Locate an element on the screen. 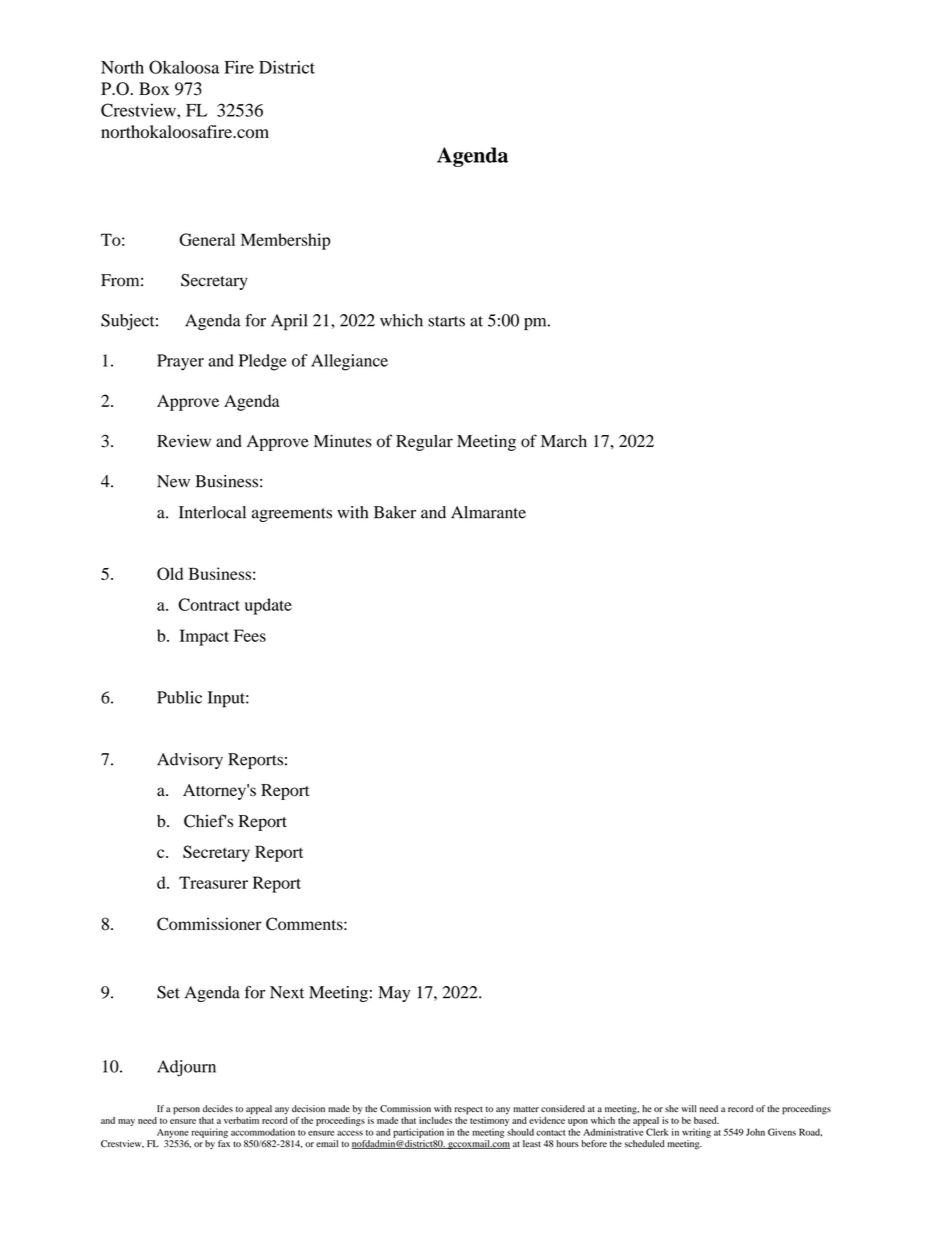 The image size is (952, 1233). Pledge is located at coordinates (263, 362).
